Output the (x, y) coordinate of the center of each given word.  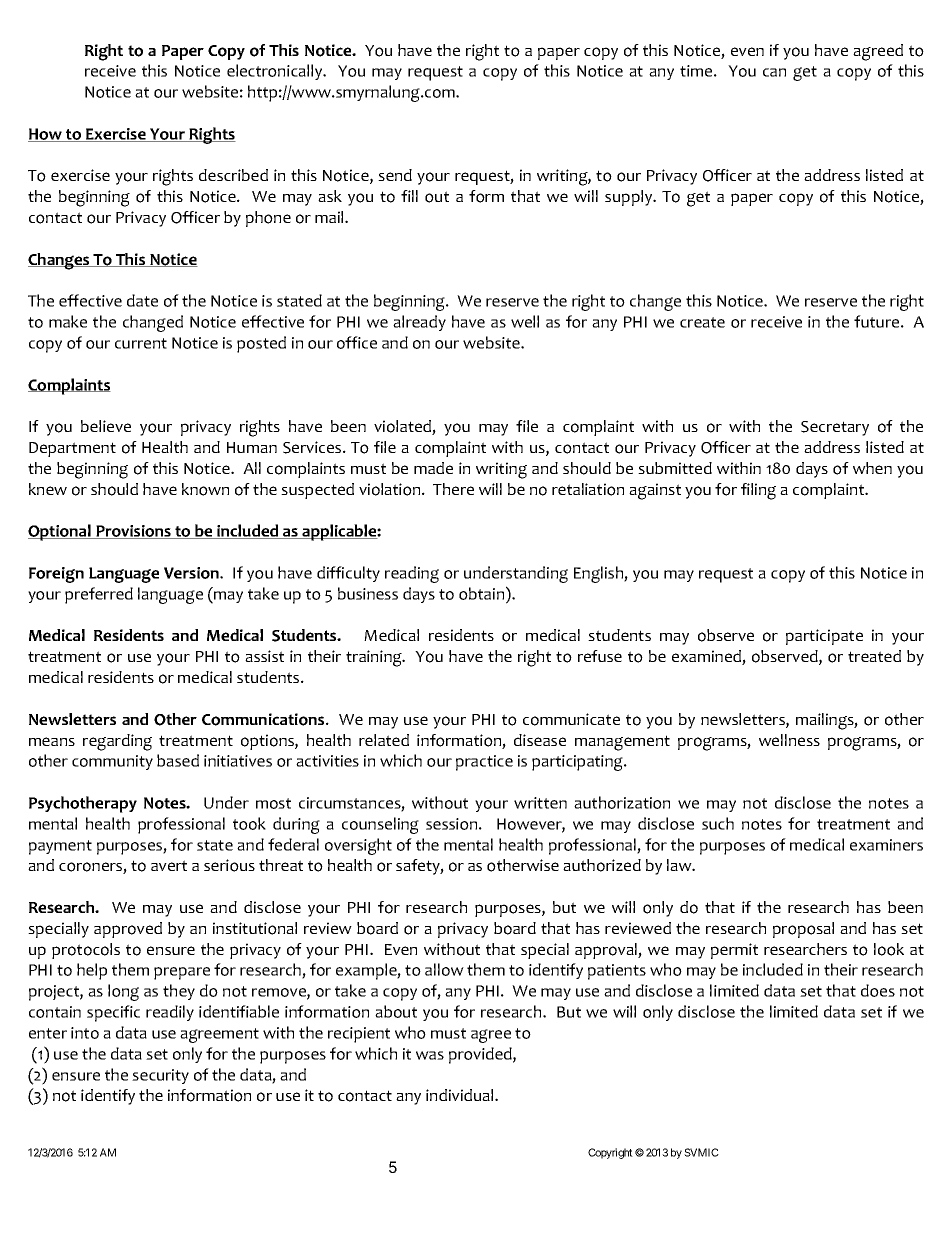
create (702, 322)
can (774, 72)
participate (824, 637)
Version (192, 573)
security (160, 1076)
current (141, 343)
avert (169, 865)
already (419, 323)
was (430, 1055)
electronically (276, 72)
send (395, 175)
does (878, 990)
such (718, 823)
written (540, 803)
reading (412, 574)
